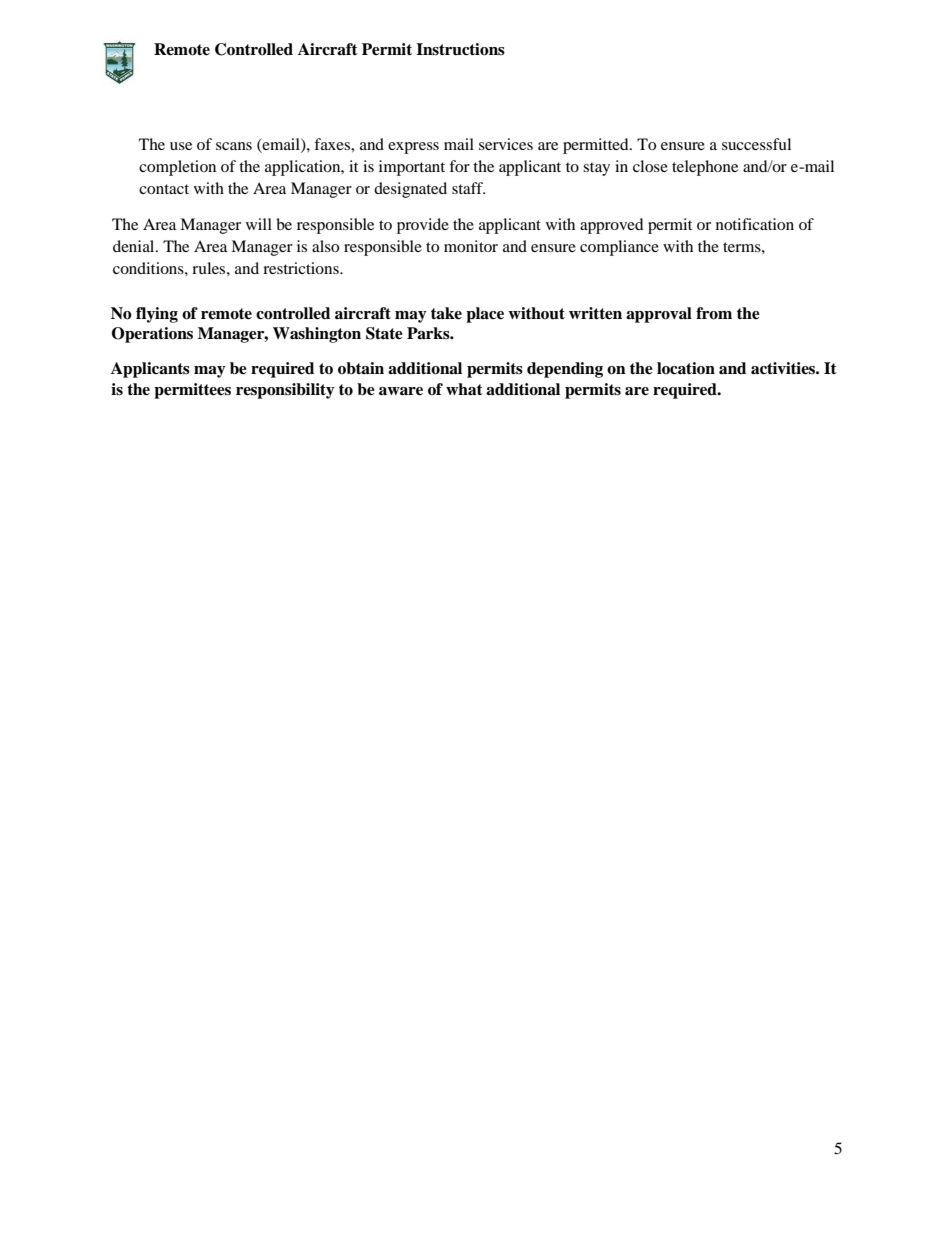  Describe the element at coordinates (460, 49) in the screenshot. I see `Instructions` at that location.
